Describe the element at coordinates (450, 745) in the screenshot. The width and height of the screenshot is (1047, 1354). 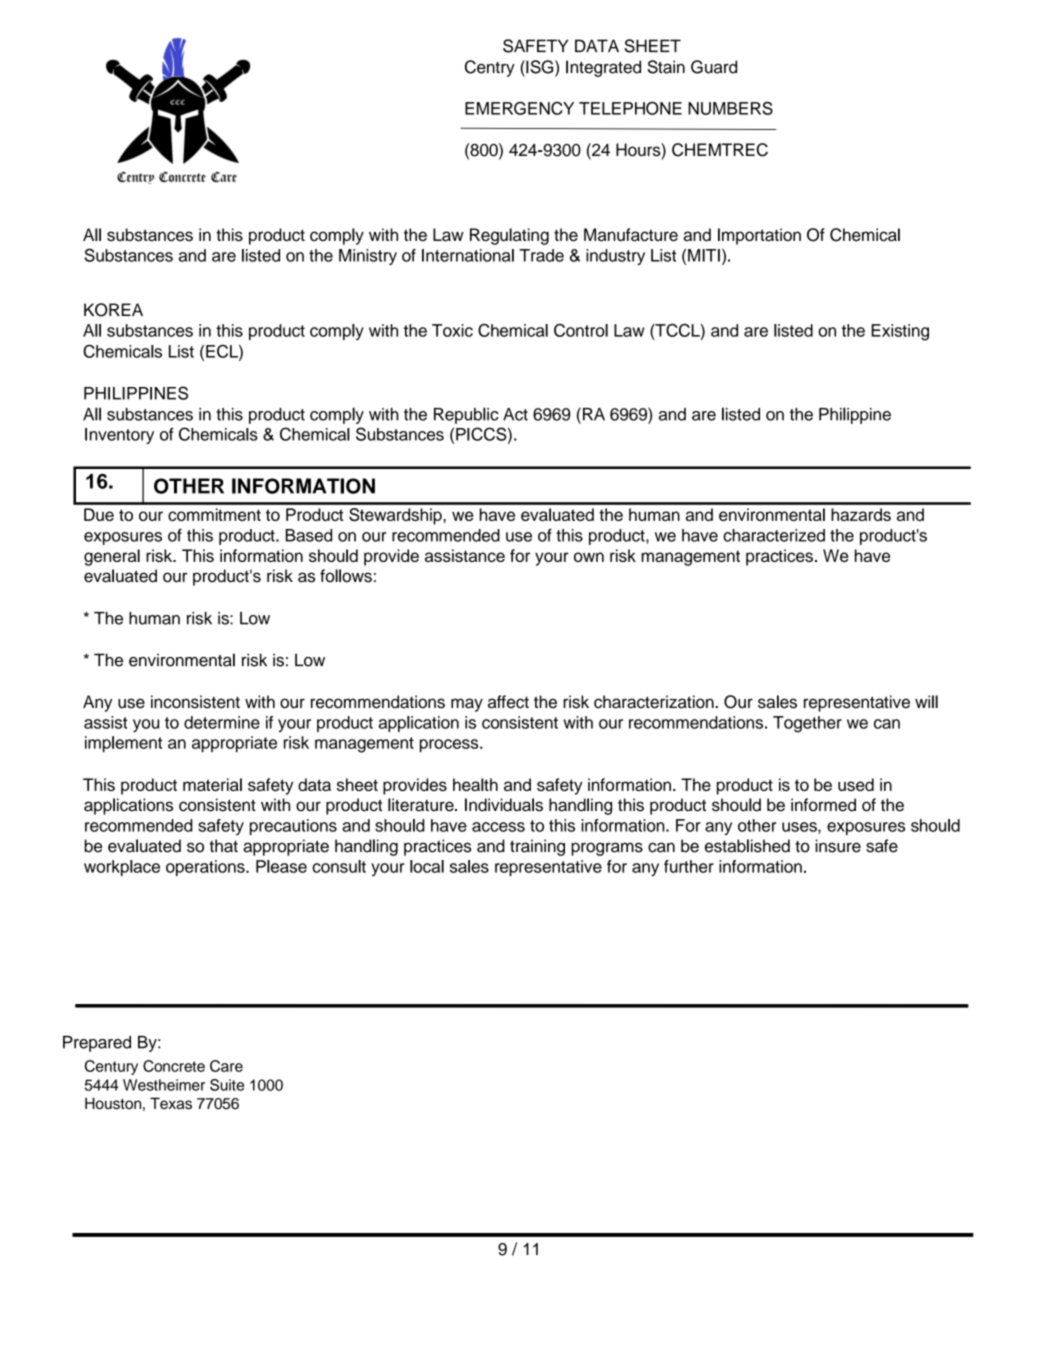
I see `process` at that location.
